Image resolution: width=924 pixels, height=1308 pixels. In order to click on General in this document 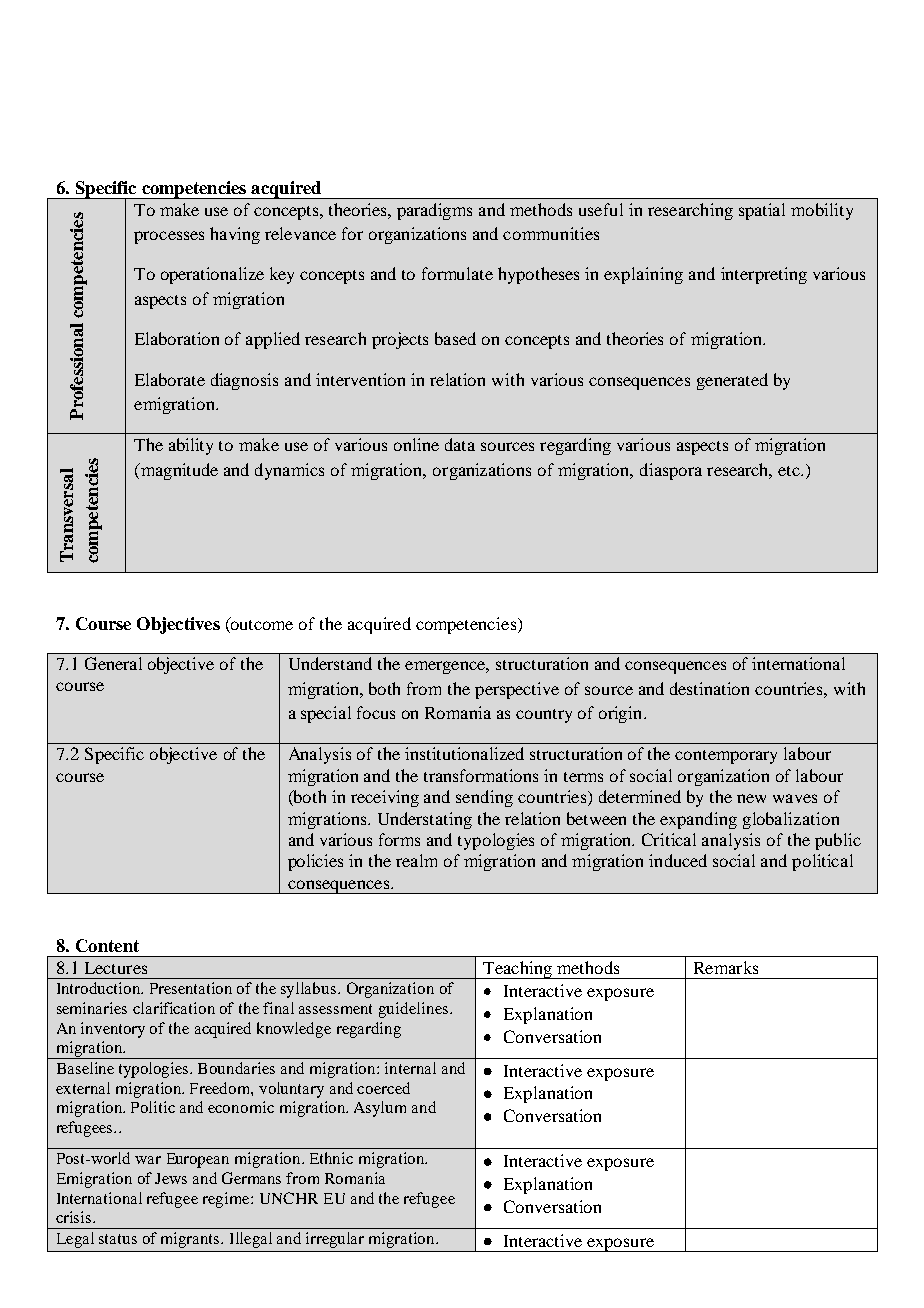, I will do `click(113, 663)`.
